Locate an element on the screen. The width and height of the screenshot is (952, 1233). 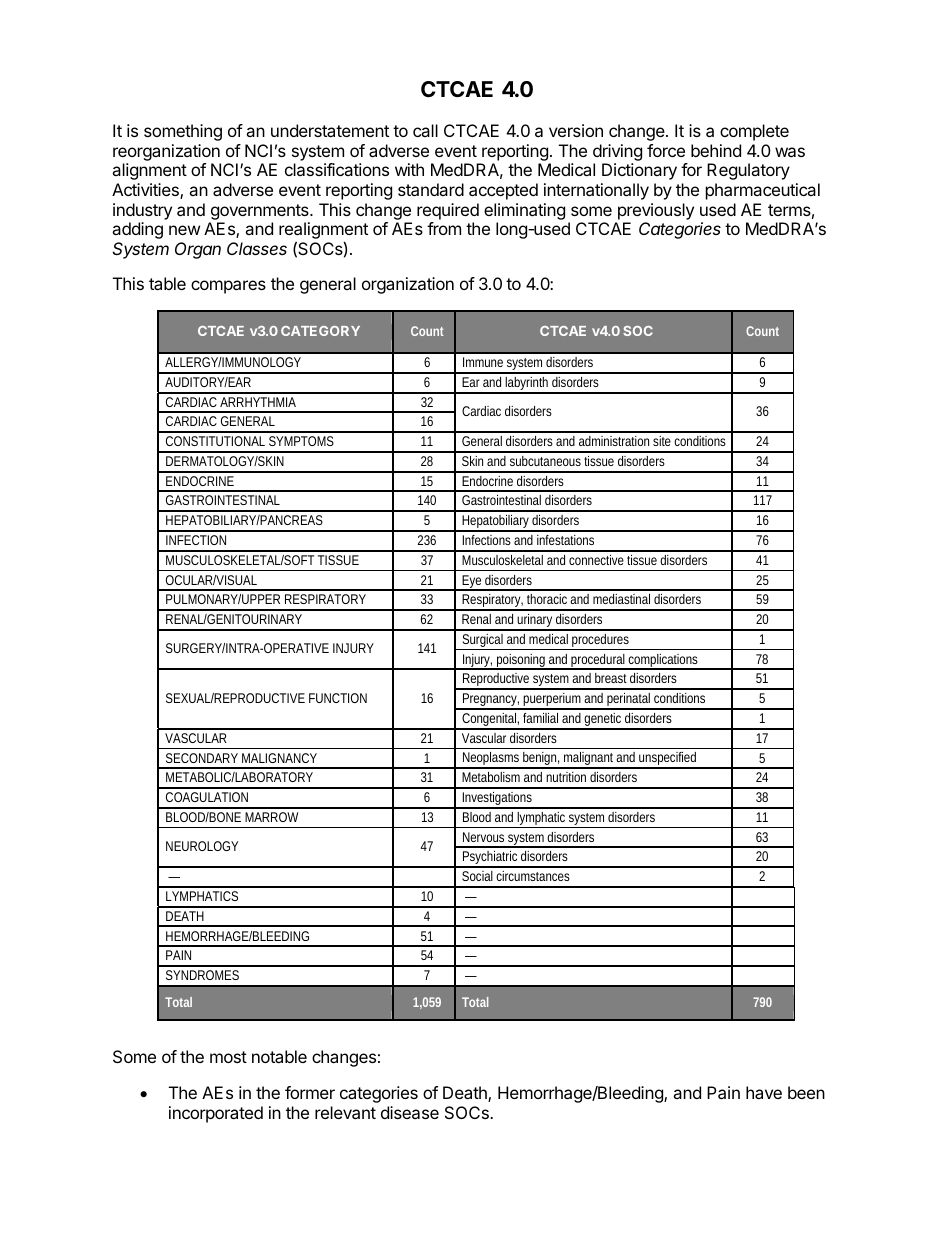
complications is located at coordinates (664, 662).
